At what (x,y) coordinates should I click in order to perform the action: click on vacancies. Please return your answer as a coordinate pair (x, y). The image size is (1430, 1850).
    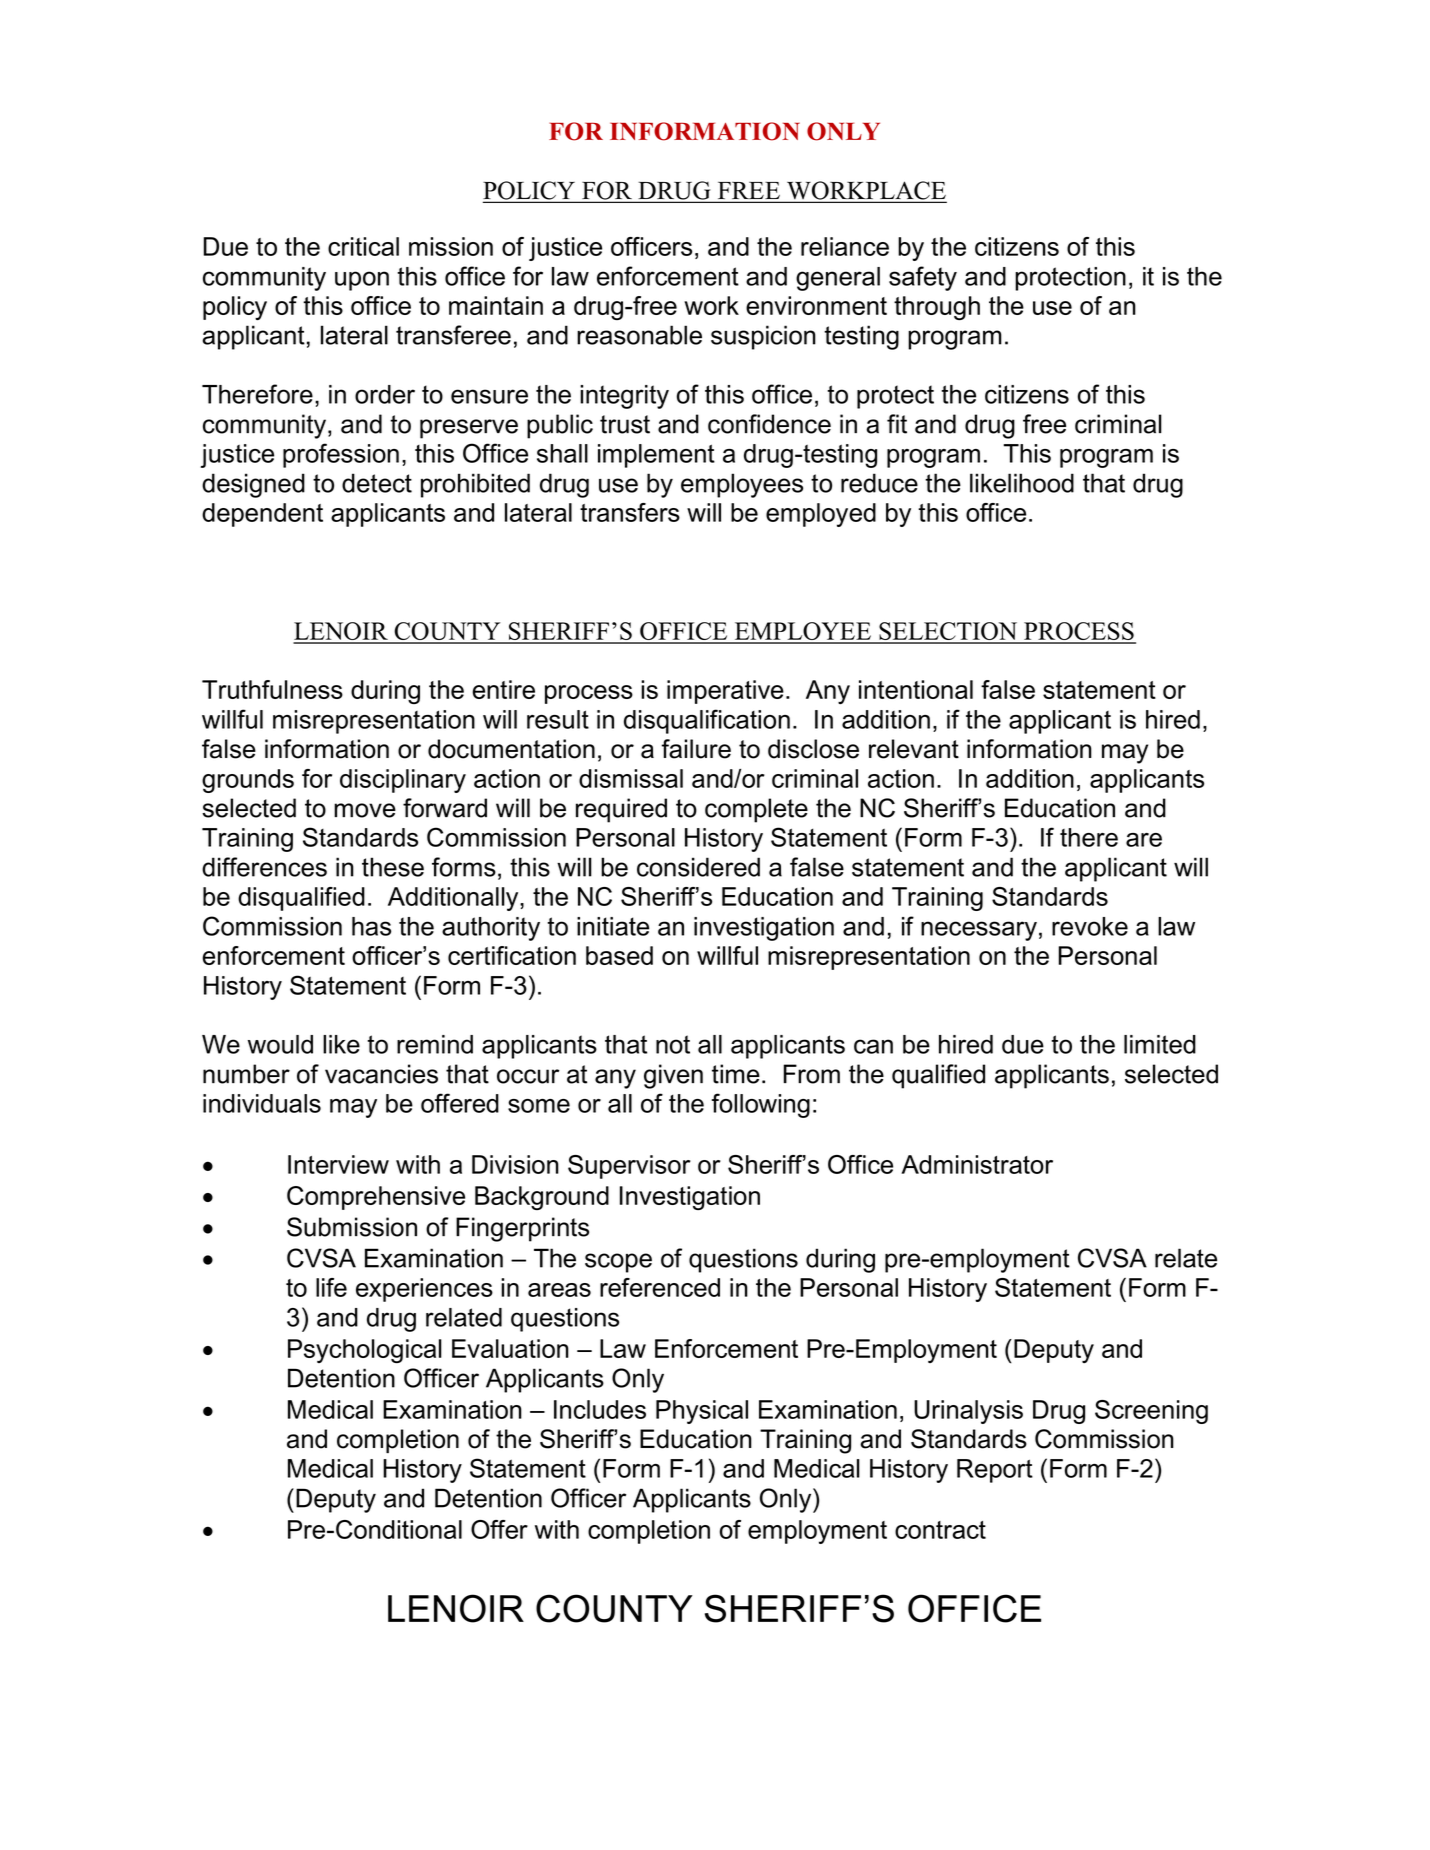
    Looking at the image, I should click on (381, 1074).
